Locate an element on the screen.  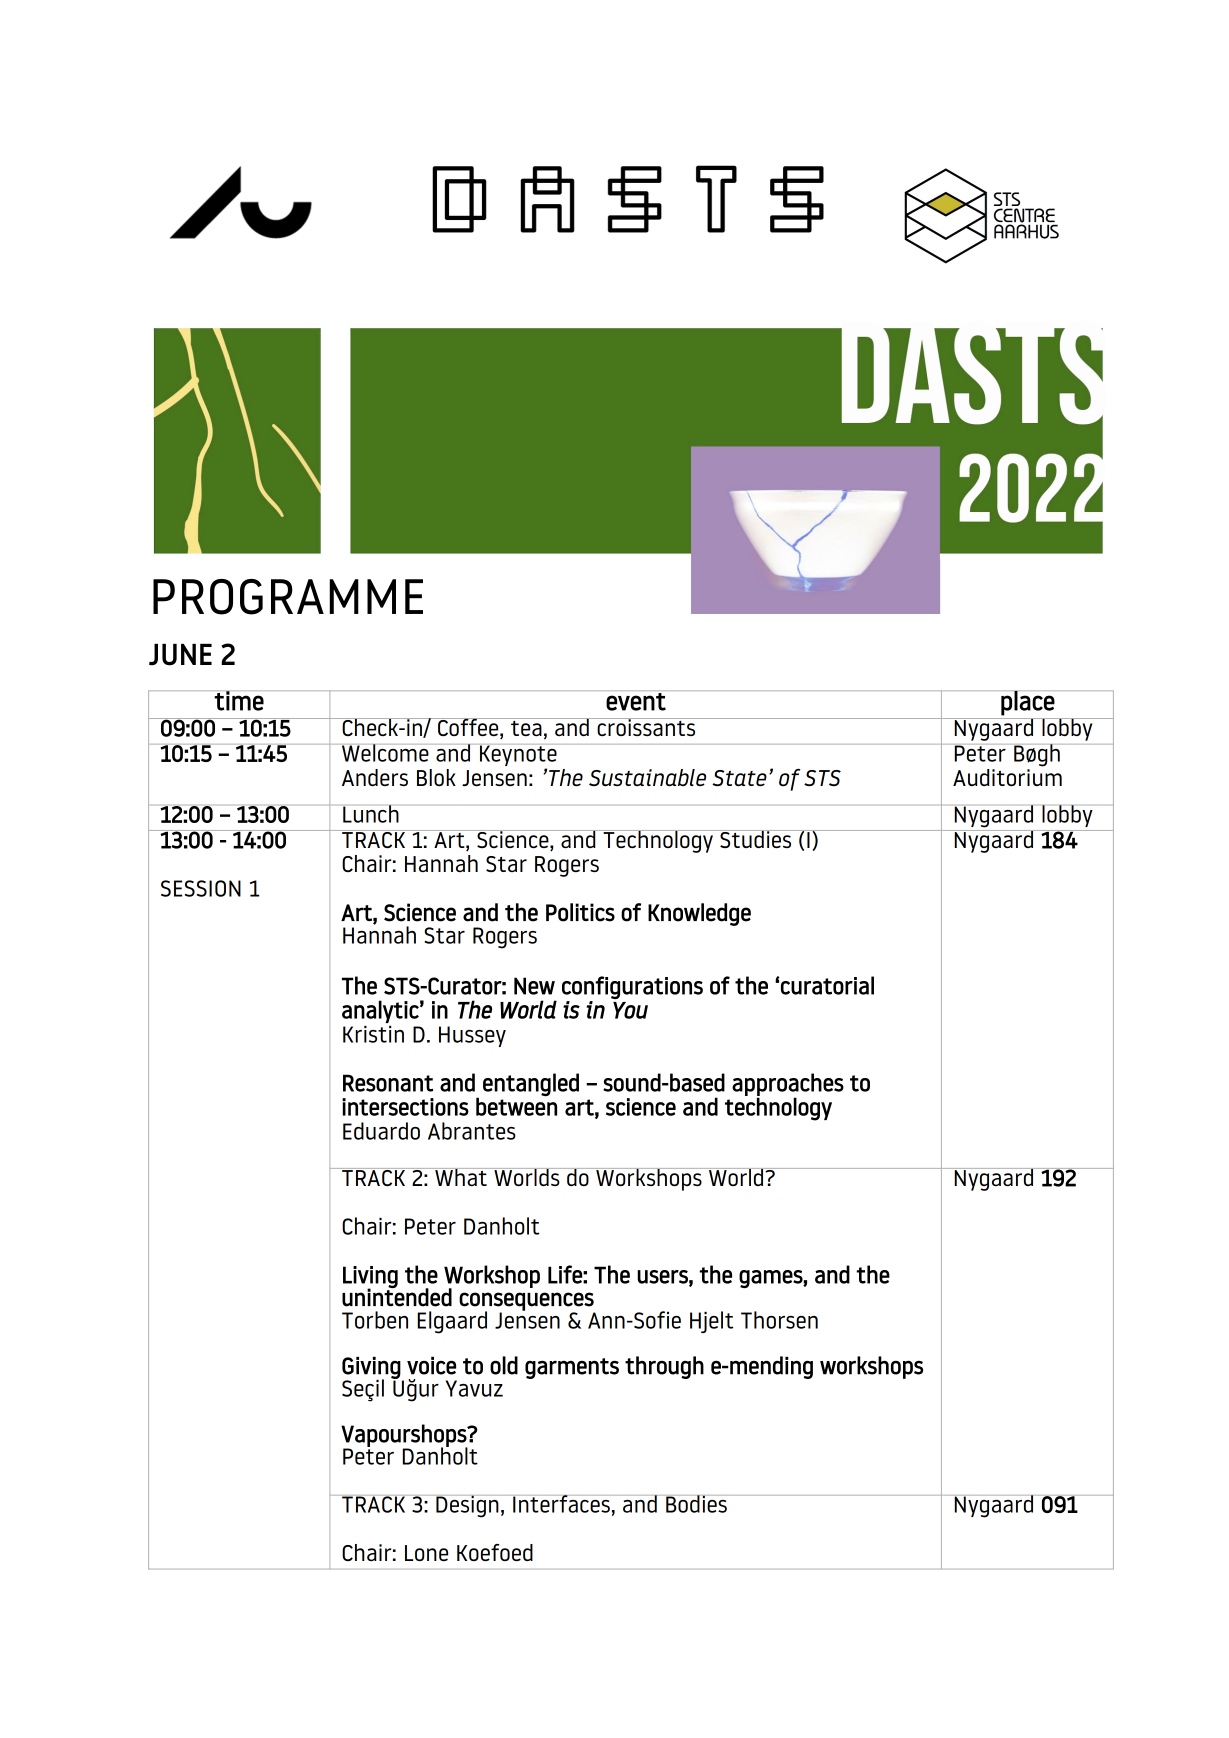
place is located at coordinates (1027, 703).
